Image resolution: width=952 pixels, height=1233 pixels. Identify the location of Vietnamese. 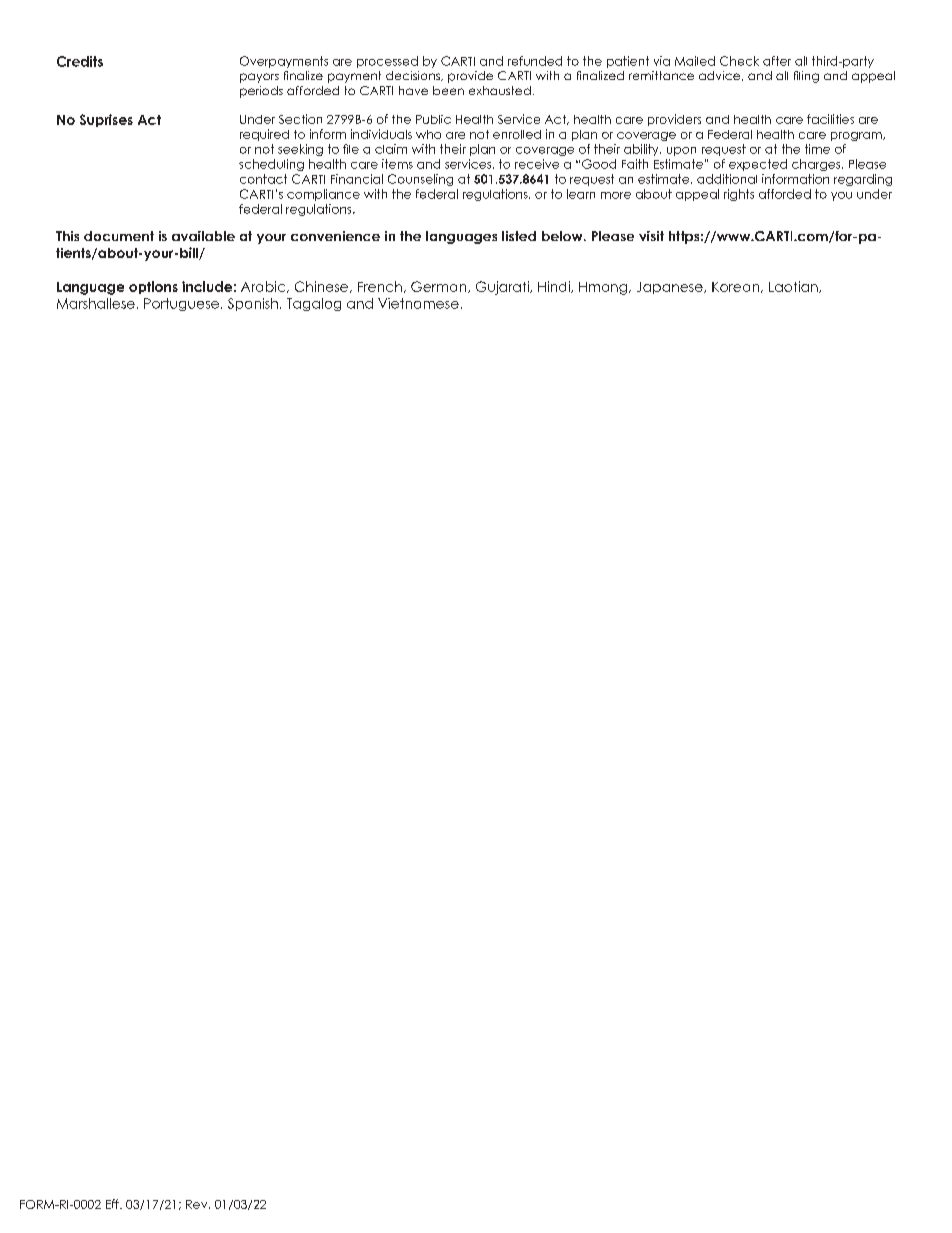
(418, 303).
